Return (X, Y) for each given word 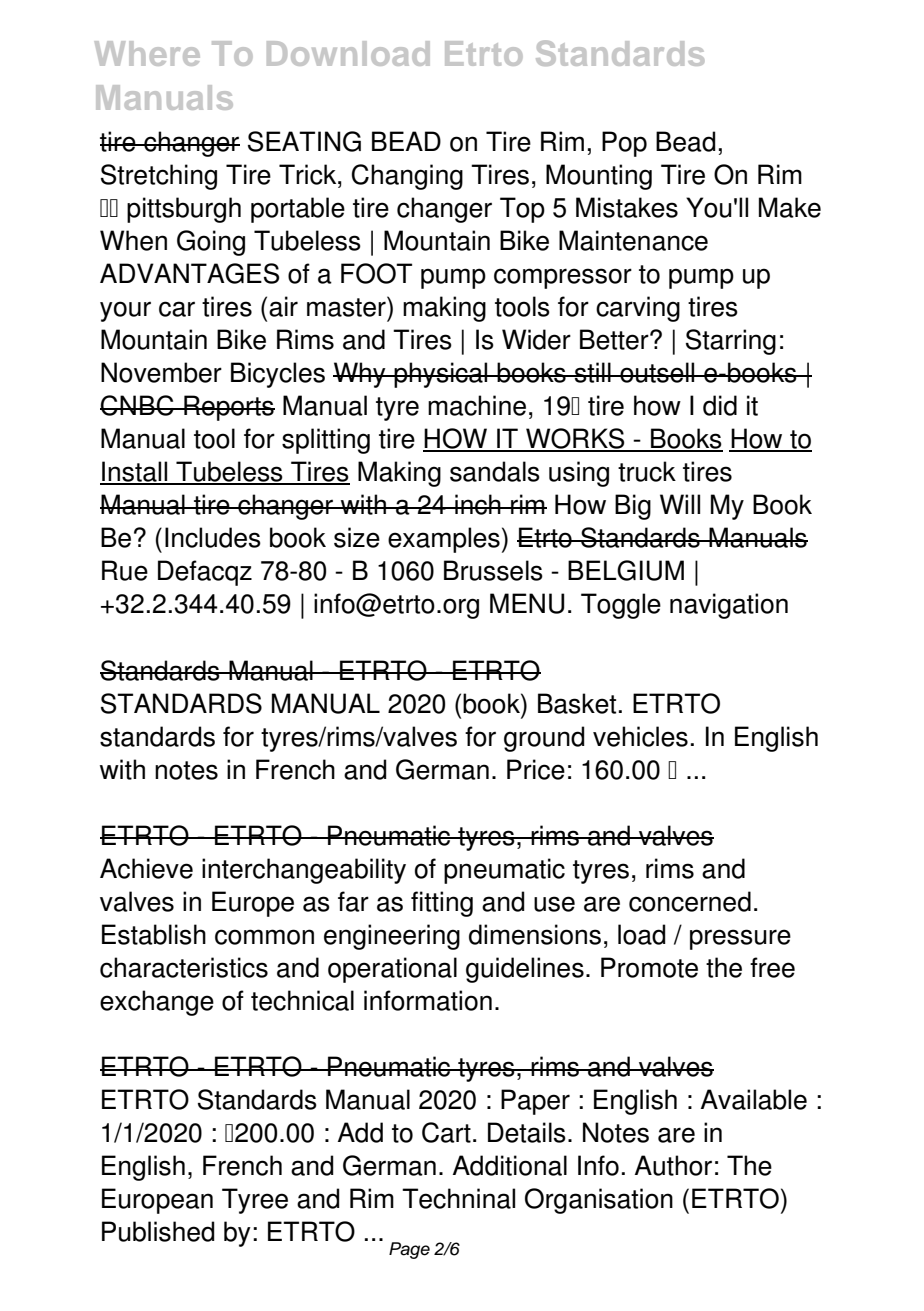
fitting (442, 904)
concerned (690, 901)
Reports (228, 408)
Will (680, 504)
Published (158, 1231)
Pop (624, 144)
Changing (407, 177)
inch (478, 504)
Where (147, 53)
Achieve (146, 868)
